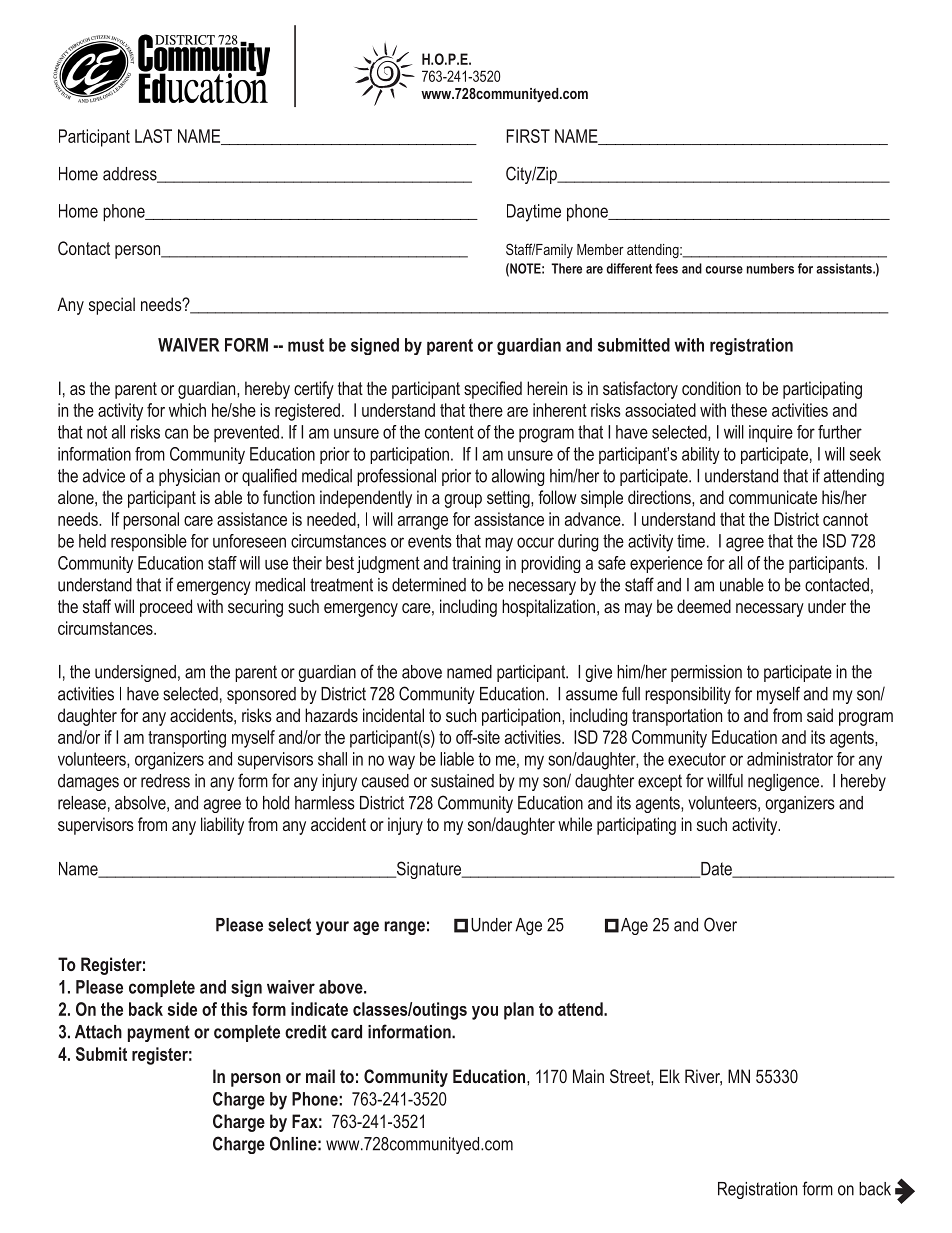 The width and height of the screenshot is (952, 1233). I want to click on redress, so click(165, 781).
